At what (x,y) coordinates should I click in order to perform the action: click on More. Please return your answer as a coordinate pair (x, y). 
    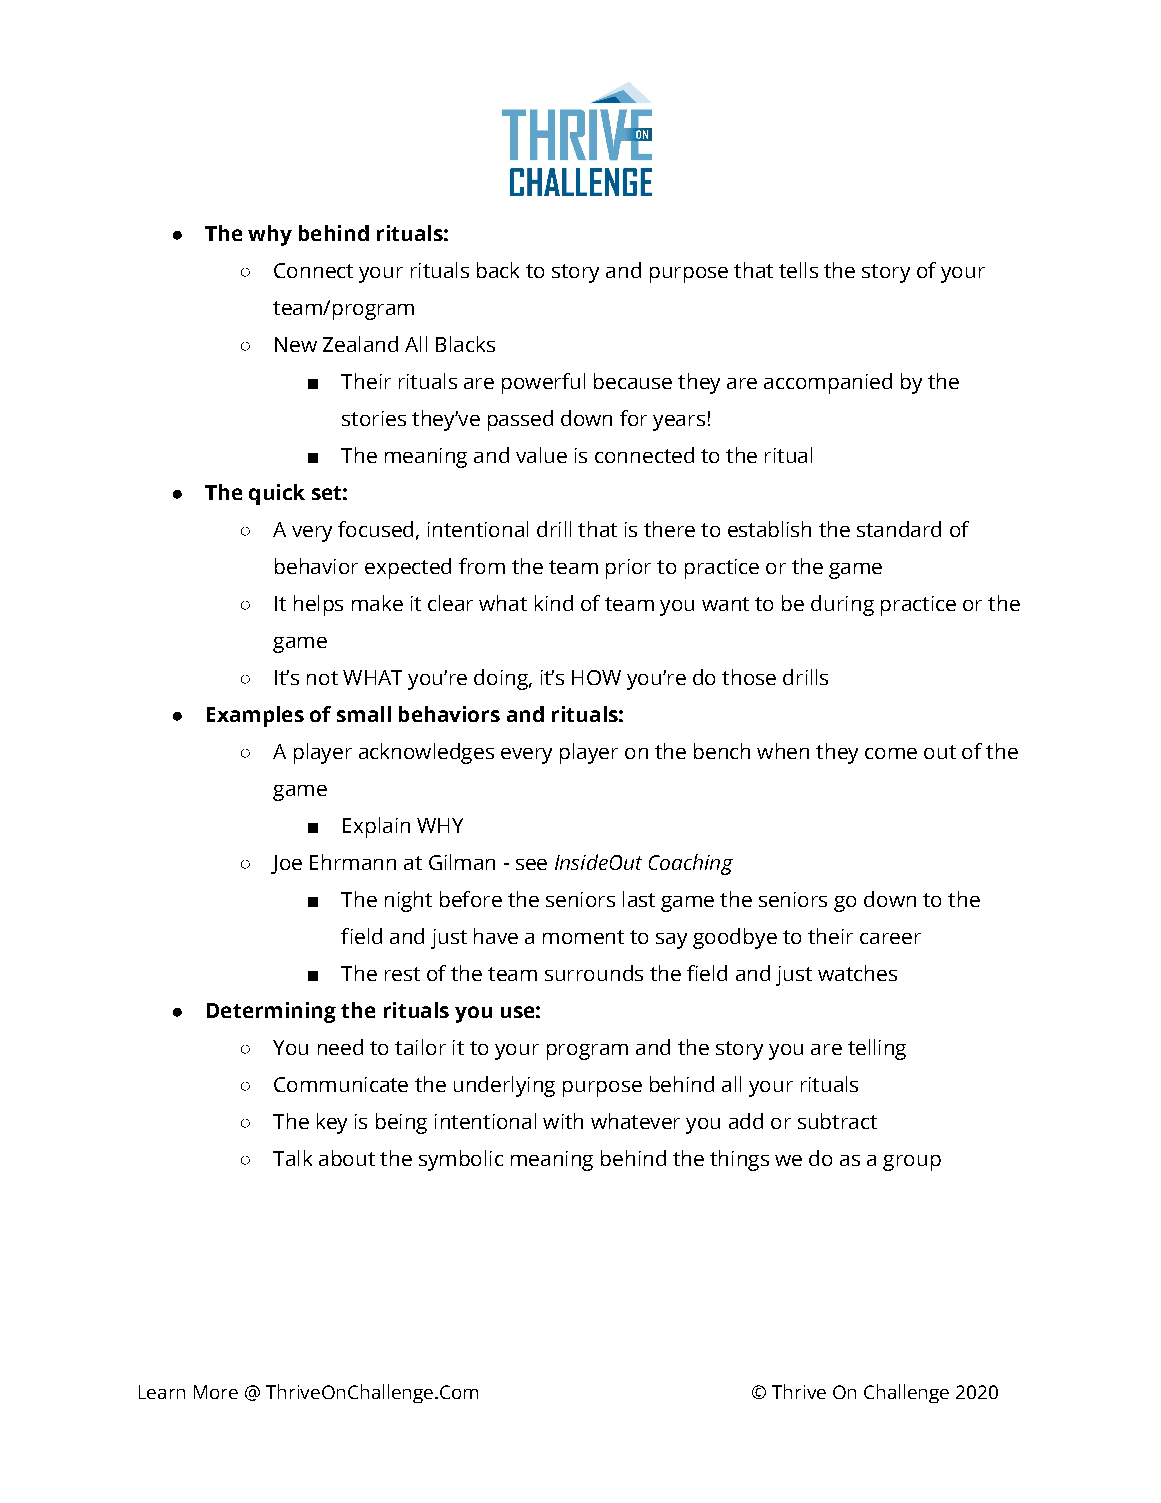
    Looking at the image, I should click on (216, 1392).
